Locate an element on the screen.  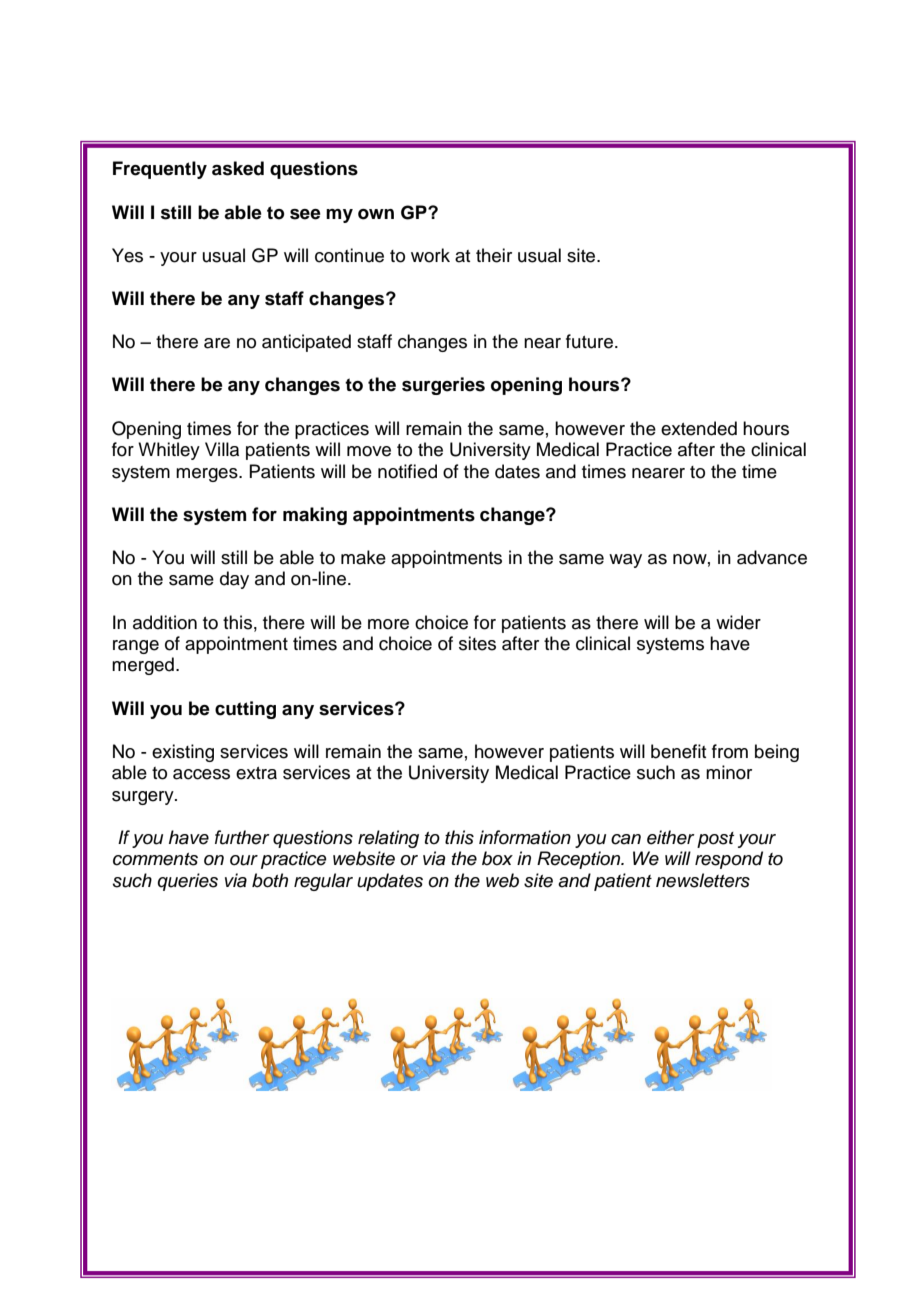
anticipated is located at coordinates (306, 343).
